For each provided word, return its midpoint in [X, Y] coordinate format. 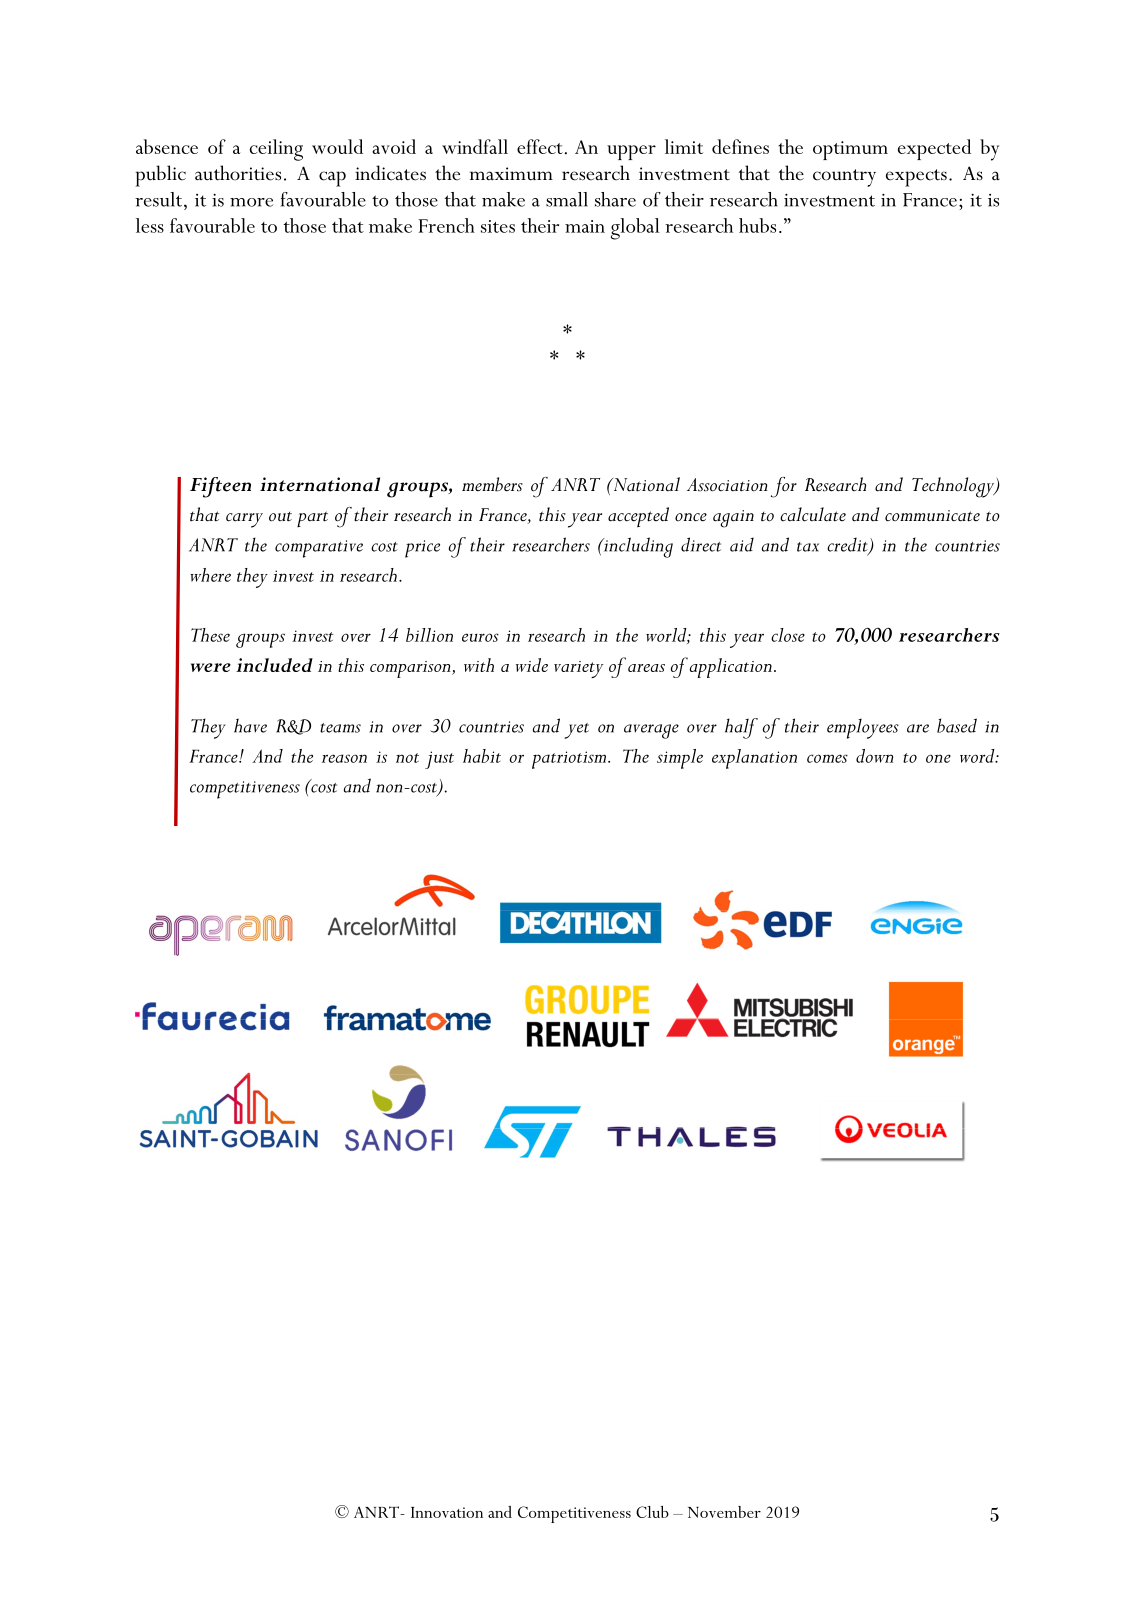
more [251, 202]
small [567, 199]
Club [652, 1512]
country [844, 178]
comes [827, 758]
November [724, 1512]
